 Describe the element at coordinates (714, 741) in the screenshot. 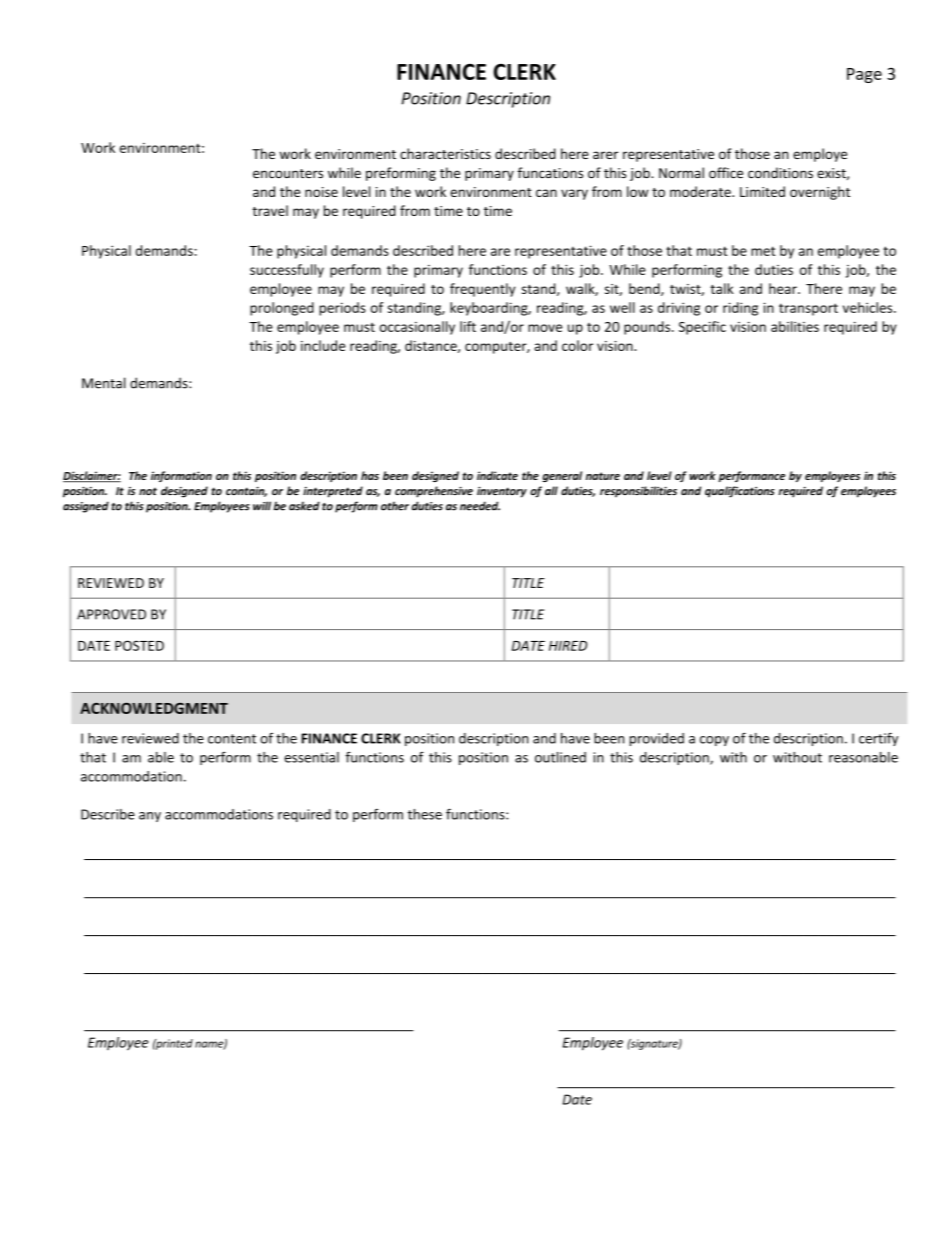

I see `copy` at that location.
